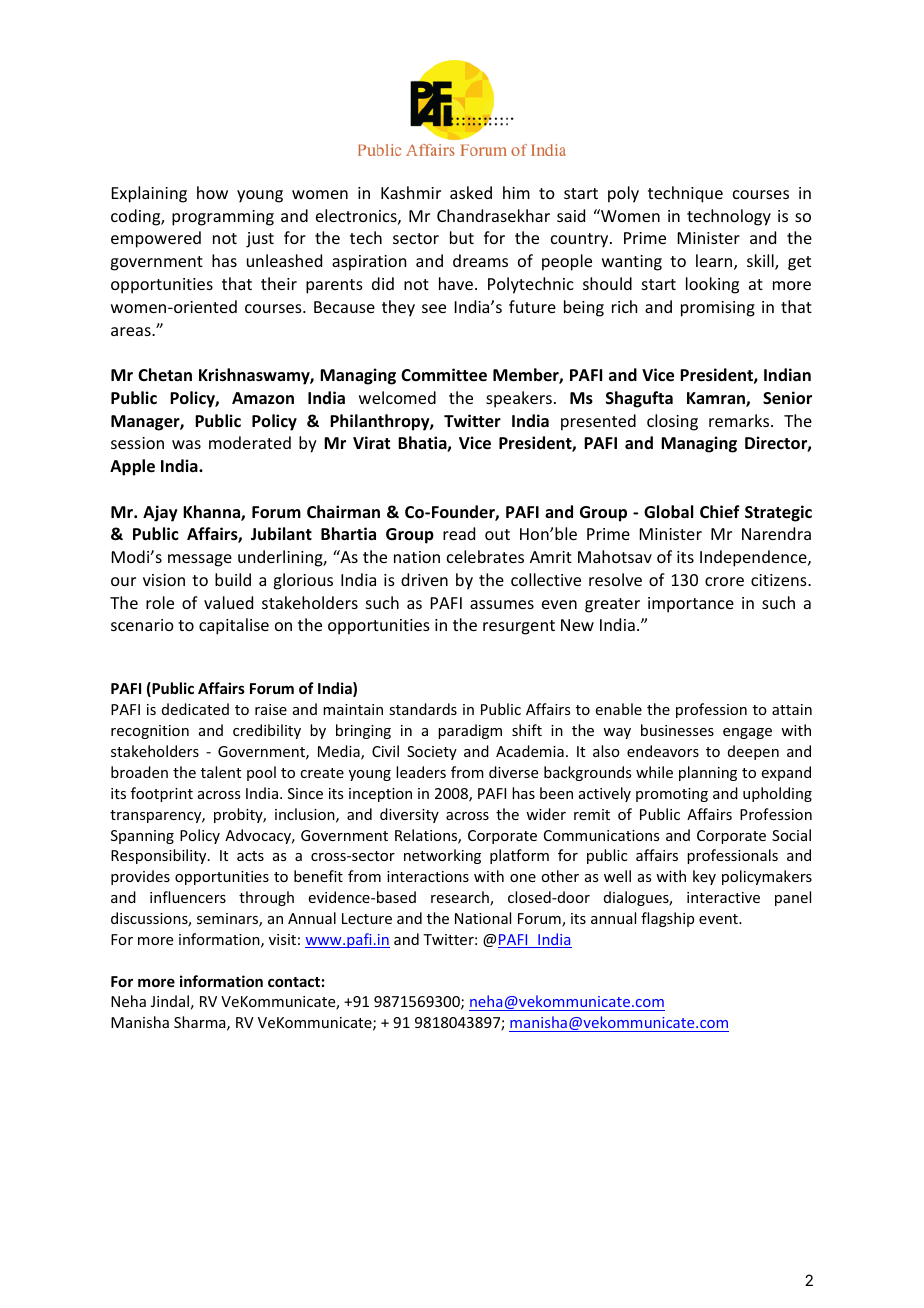 The image size is (924, 1308). What do you see at coordinates (188, 897) in the document?
I see `influencers` at bounding box center [188, 897].
